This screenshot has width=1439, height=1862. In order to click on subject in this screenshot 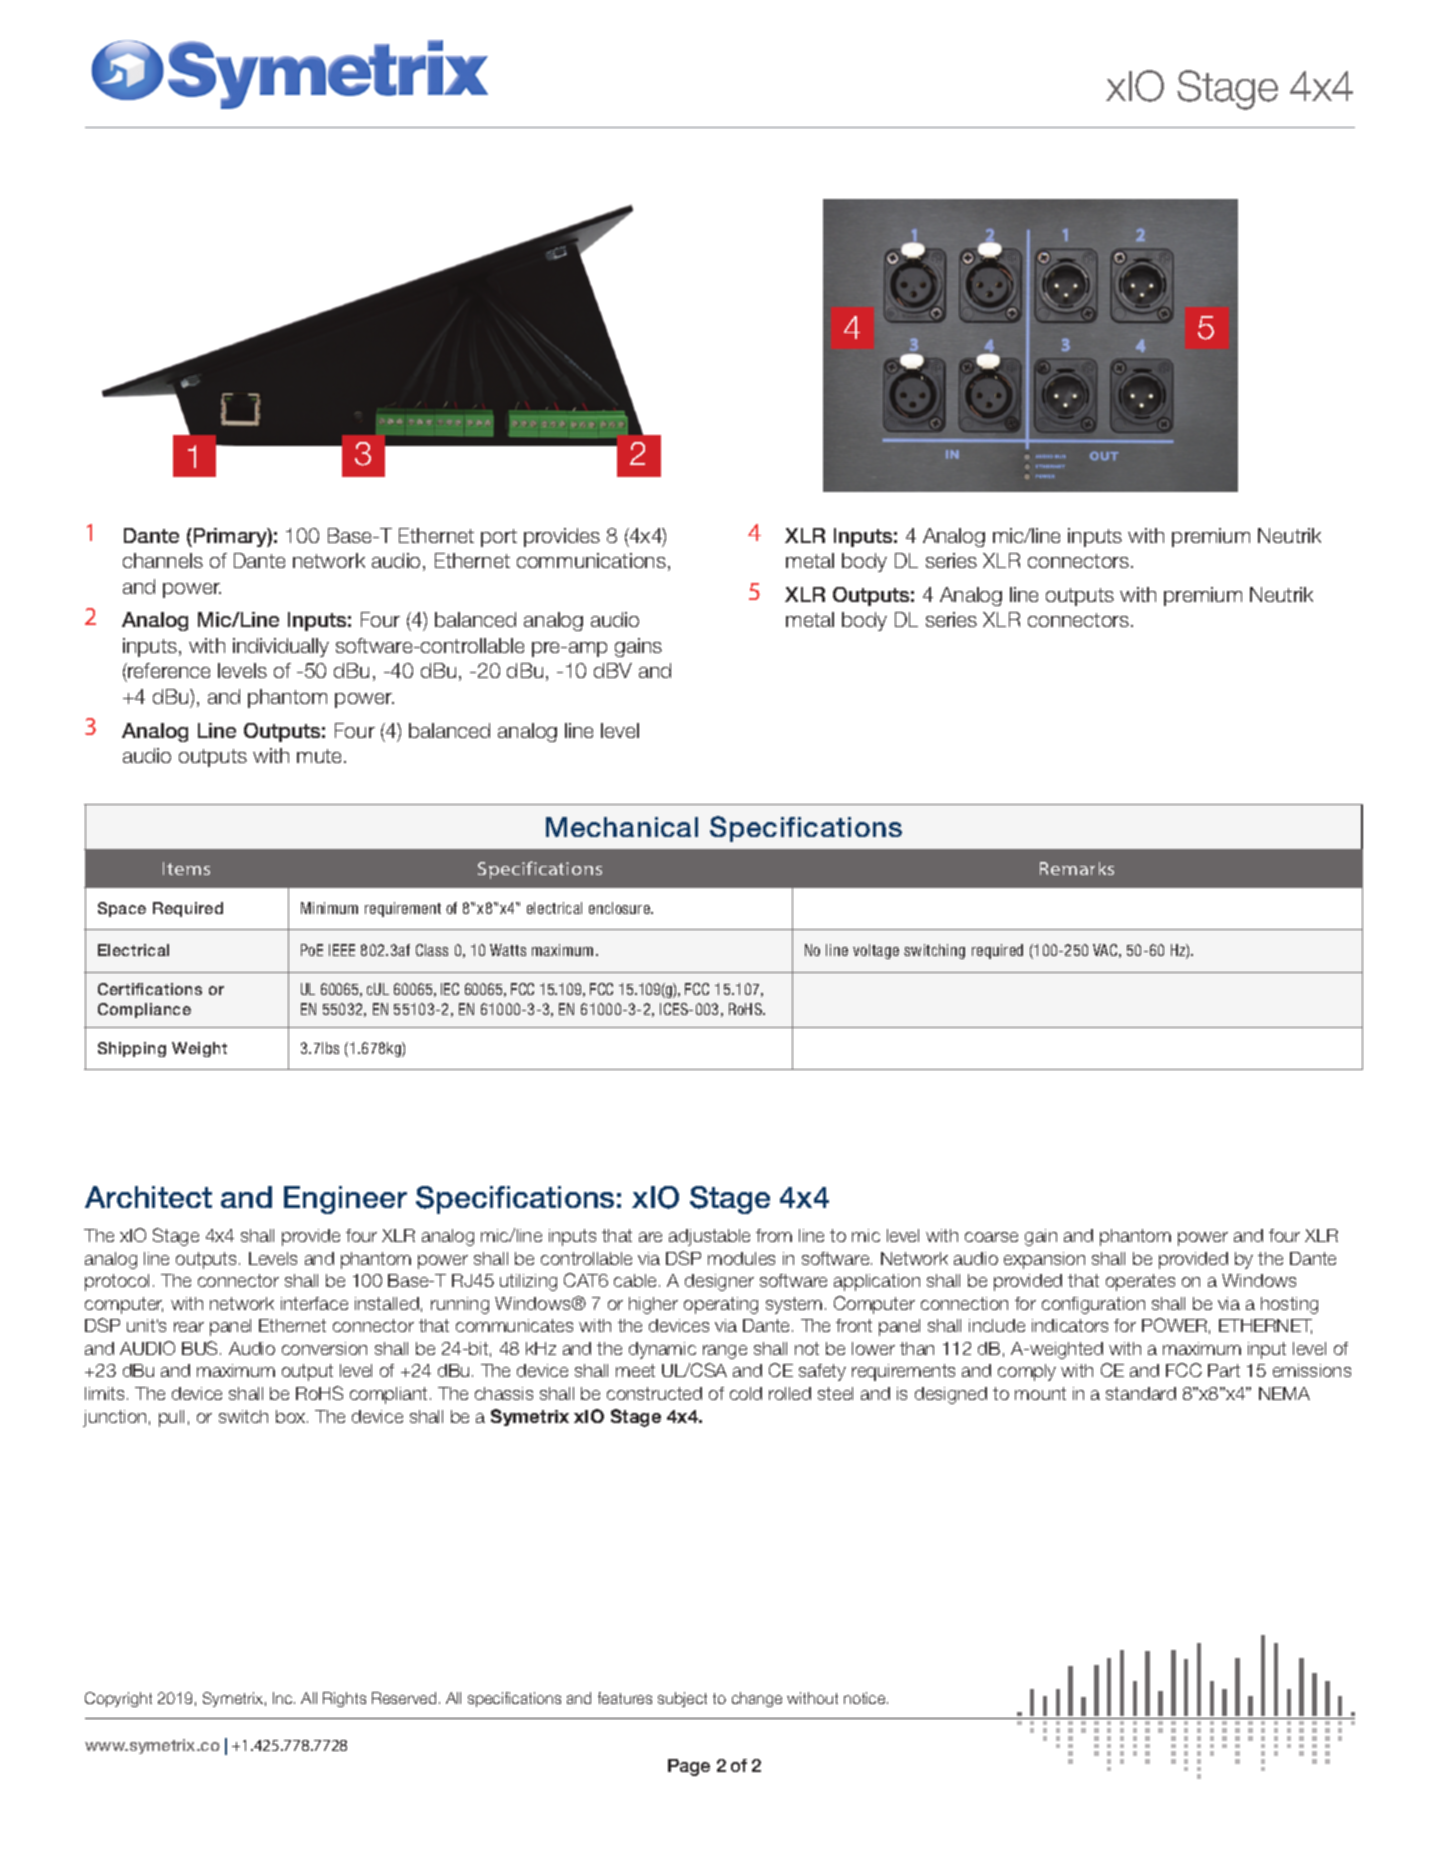, I will do `click(682, 1699)`.
